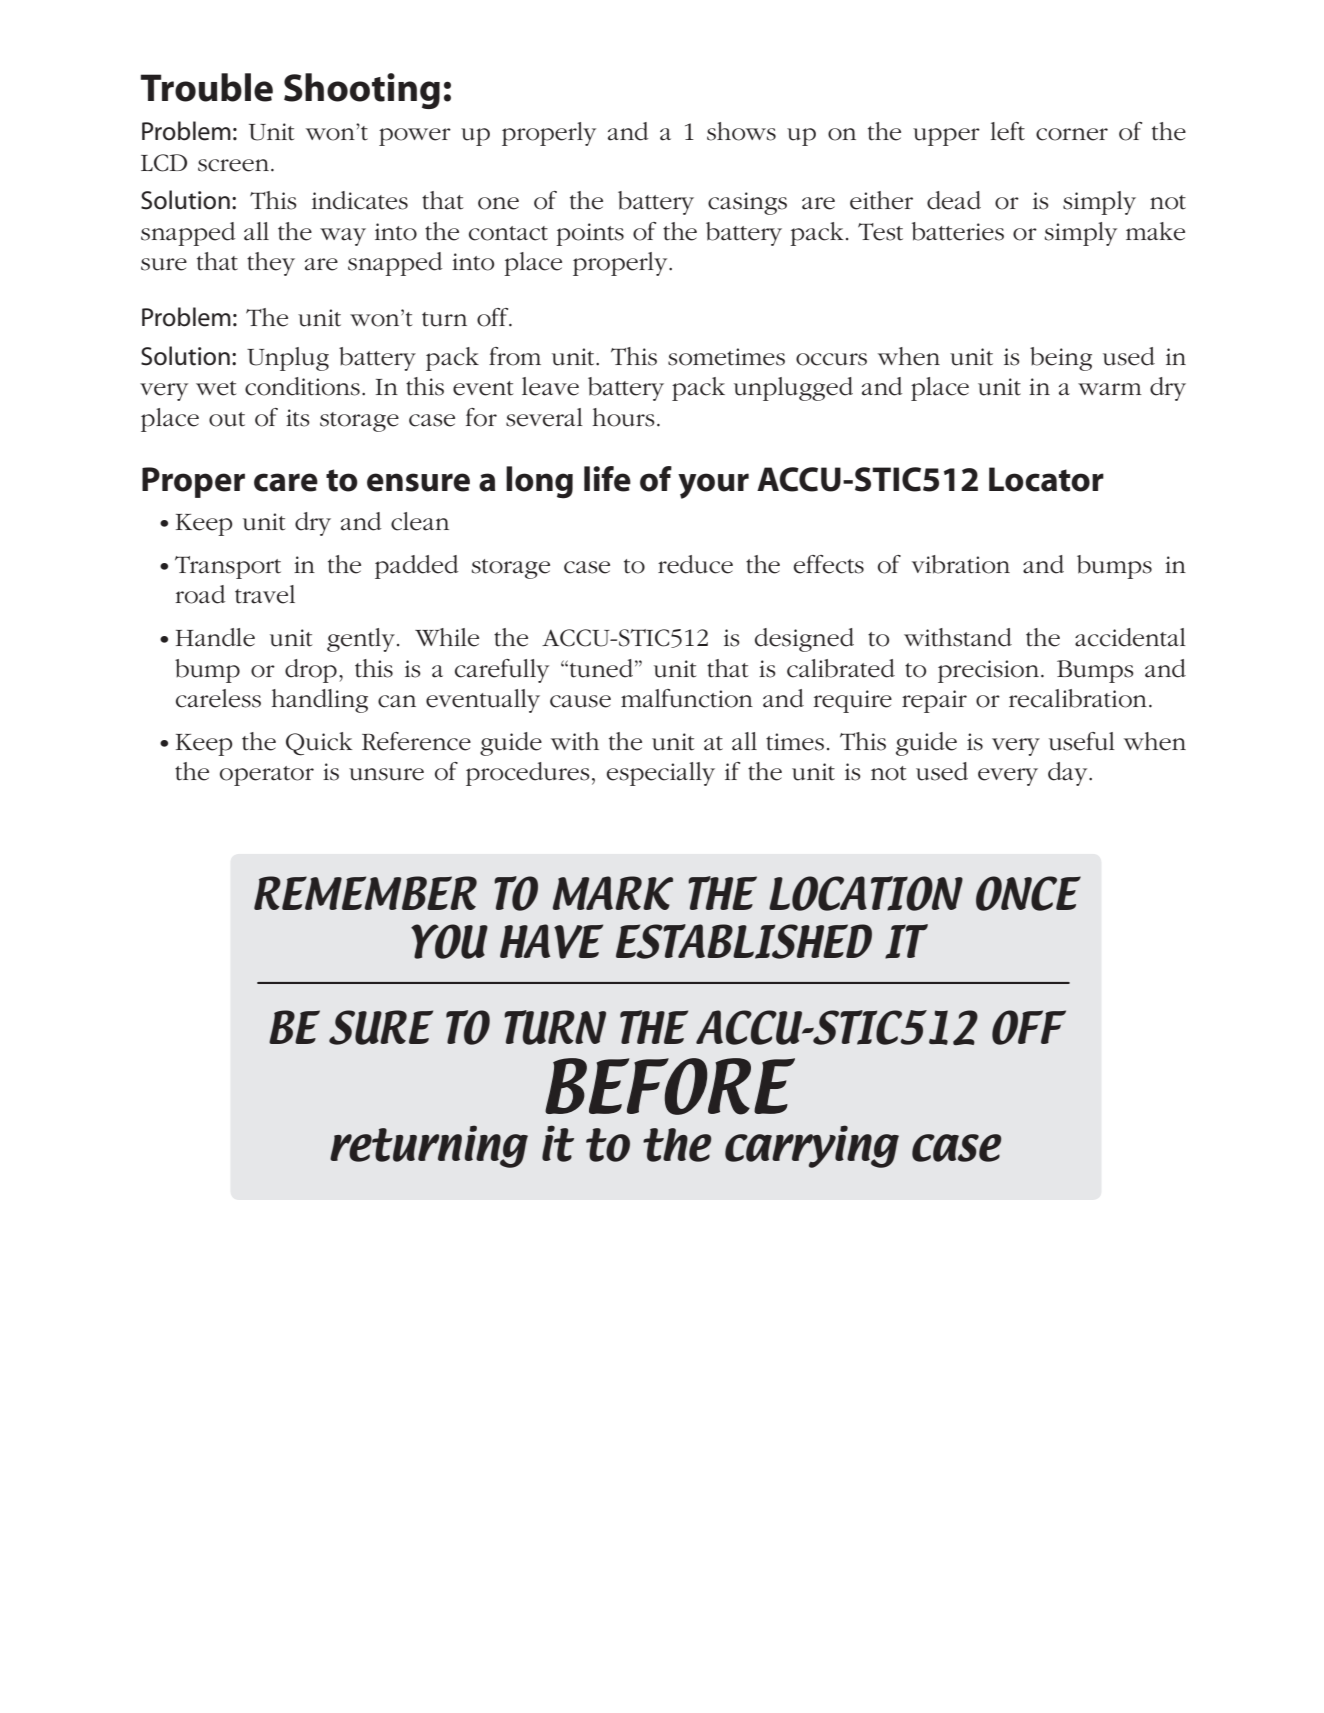  Describe the element at coordinates (267, 776) in the image. I see `operator` at that location.
